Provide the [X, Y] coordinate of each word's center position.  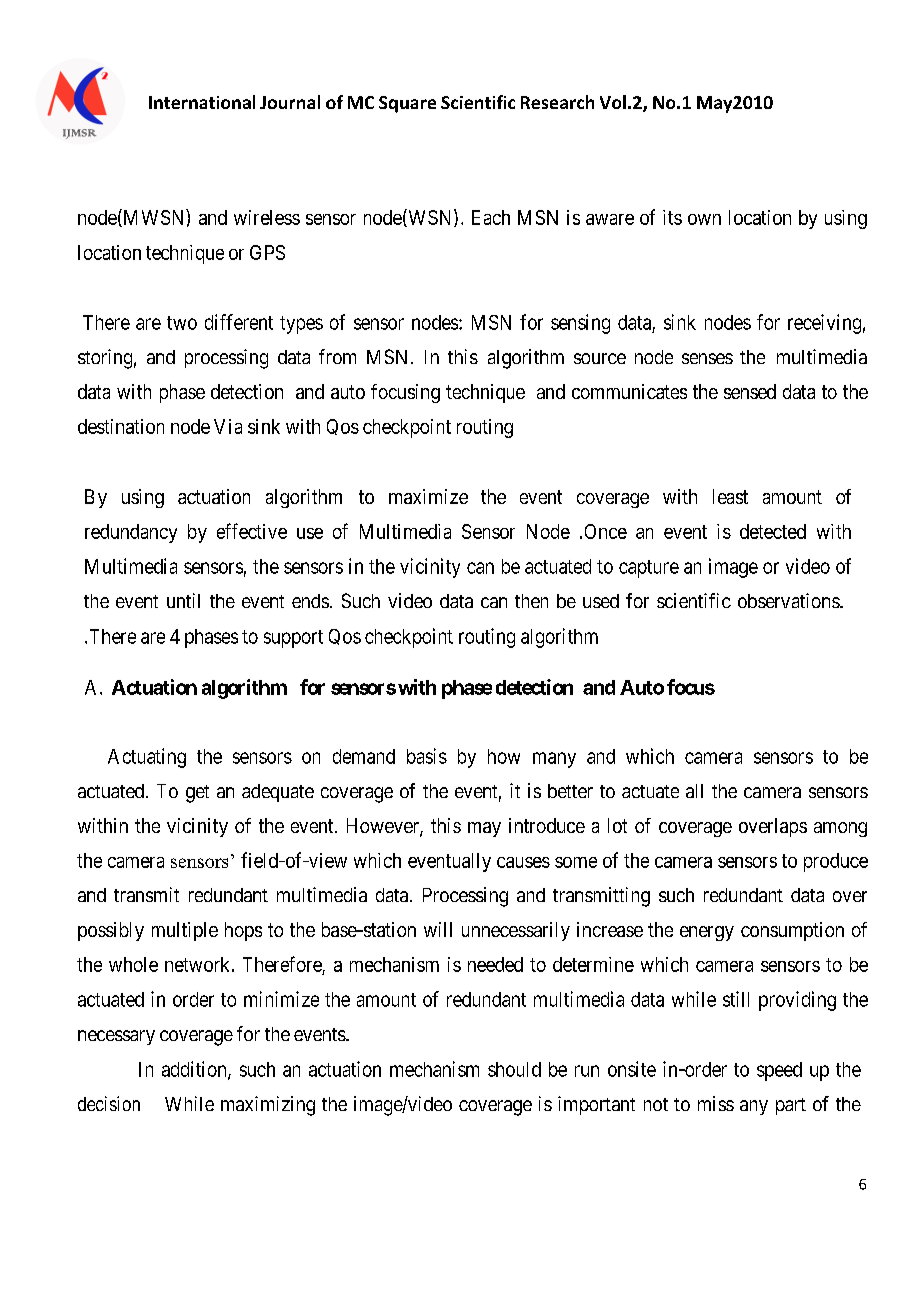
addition [195, 1070]
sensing [580, 324]
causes [523, 862]
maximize [428, 496]
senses [707, 358]
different [239, 322]
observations [789, 600]
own [704, 219]
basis [427, 756]
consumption [792, 931]
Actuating [147, 758]
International [202, 102]
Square [407, 104]
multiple [185, 931]
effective [252, 531]
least [730, 496]
